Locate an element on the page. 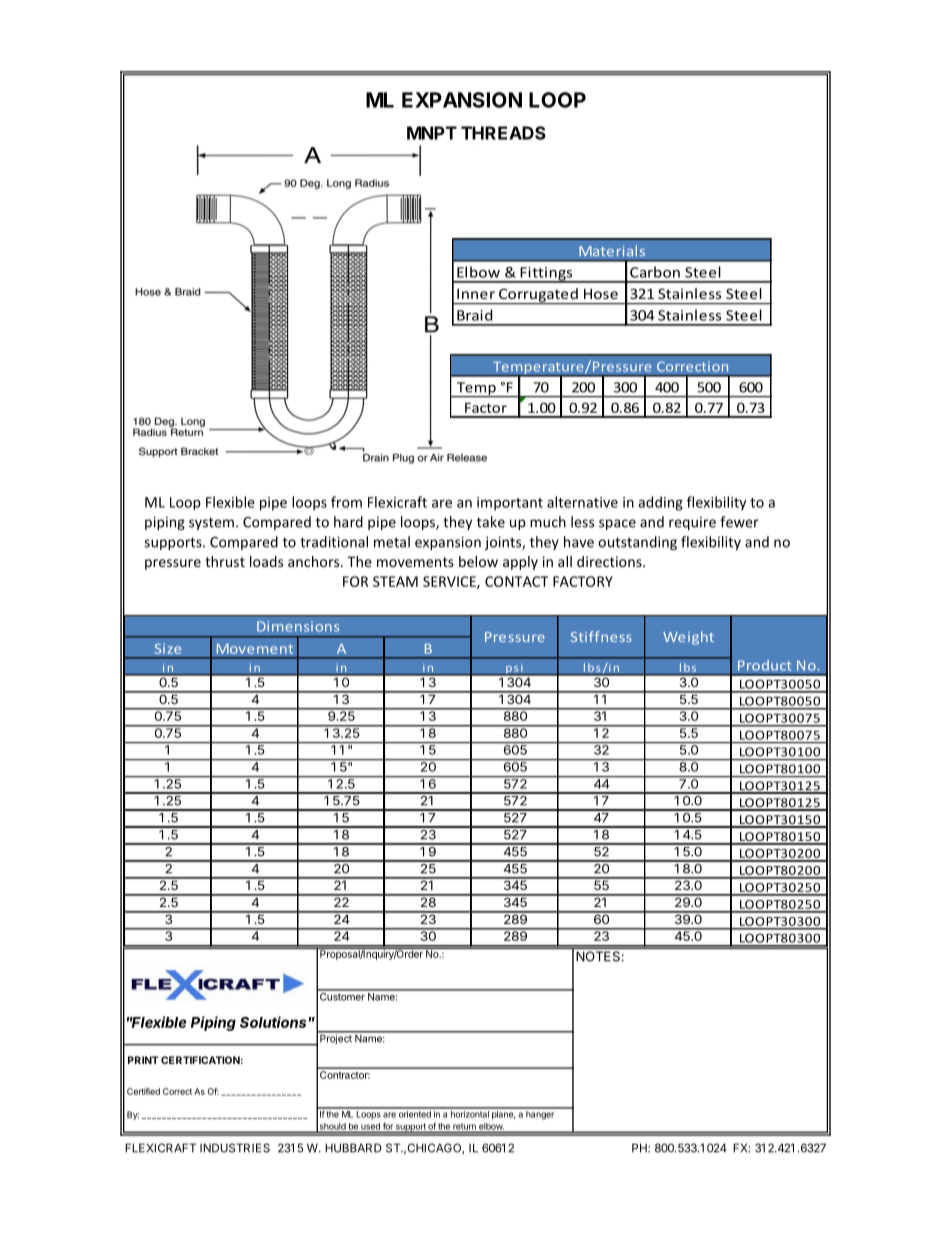  INDUSTRIES is located at coordinates (235, 1148).
